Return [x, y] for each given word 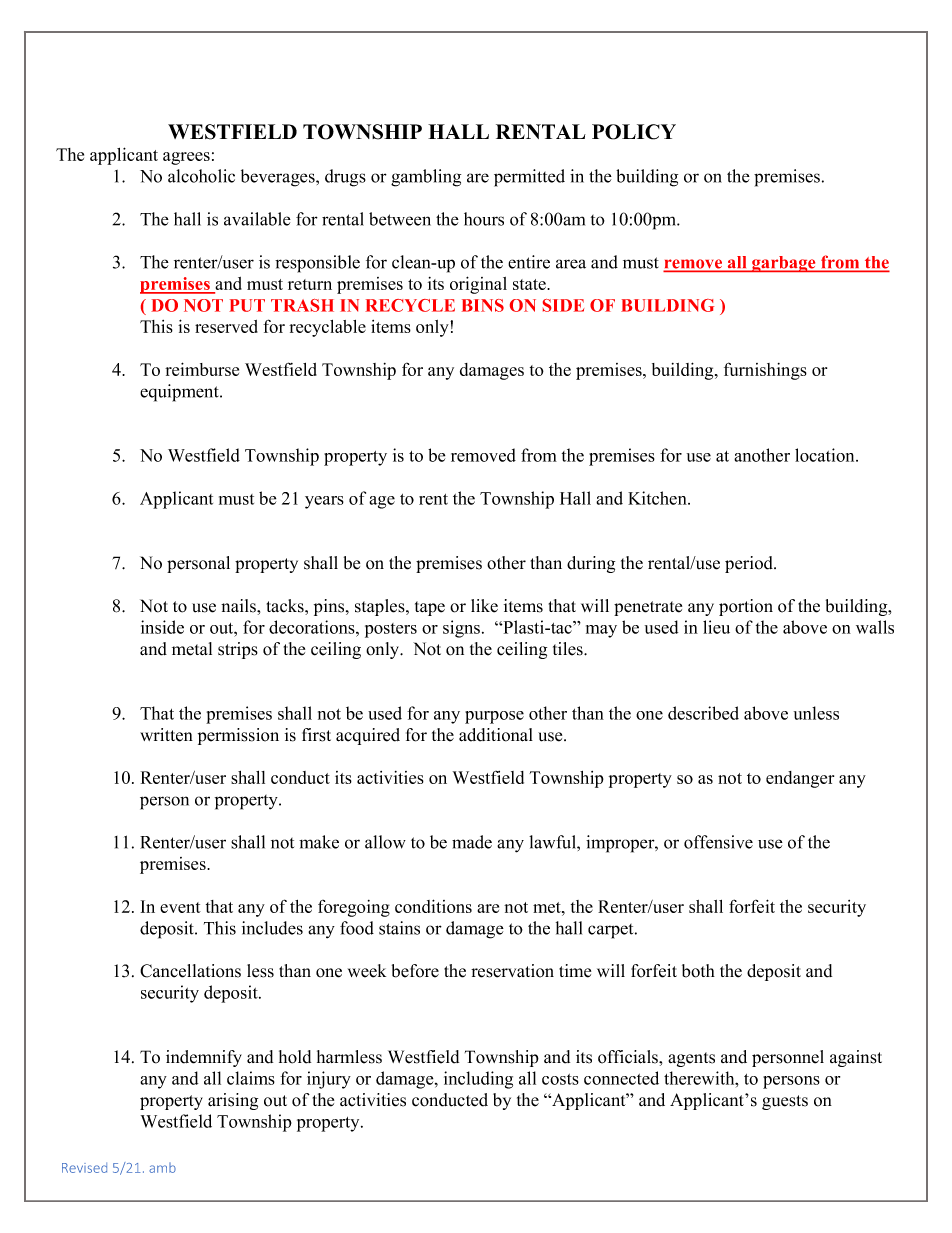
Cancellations [190, 971]
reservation [512, 971]
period [750, 564]
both [698, 971]
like [484, 606]
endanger [800, 779]
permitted [529, 178]
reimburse [202, 369]
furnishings [765, 371]
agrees [186, 158]
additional [496, 735]
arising [233, 1101]
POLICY [634, 132]
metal [192, 649]
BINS [483, 305]
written [166, 735]
